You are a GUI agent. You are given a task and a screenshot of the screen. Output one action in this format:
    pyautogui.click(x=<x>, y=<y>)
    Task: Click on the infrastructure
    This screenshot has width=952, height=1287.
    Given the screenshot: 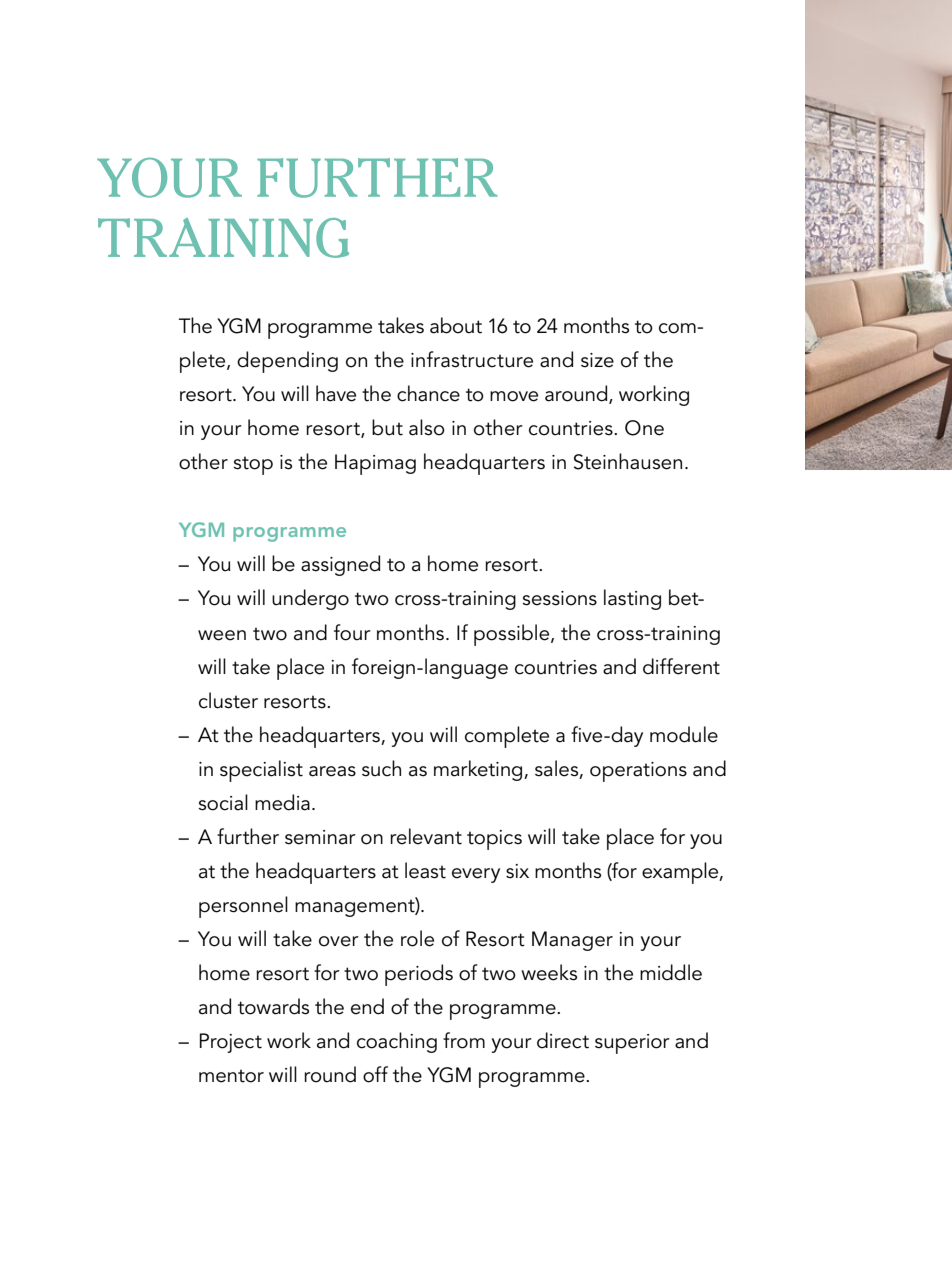 What is the action you would take?
    pyautogui.click(x=472, y=359)
